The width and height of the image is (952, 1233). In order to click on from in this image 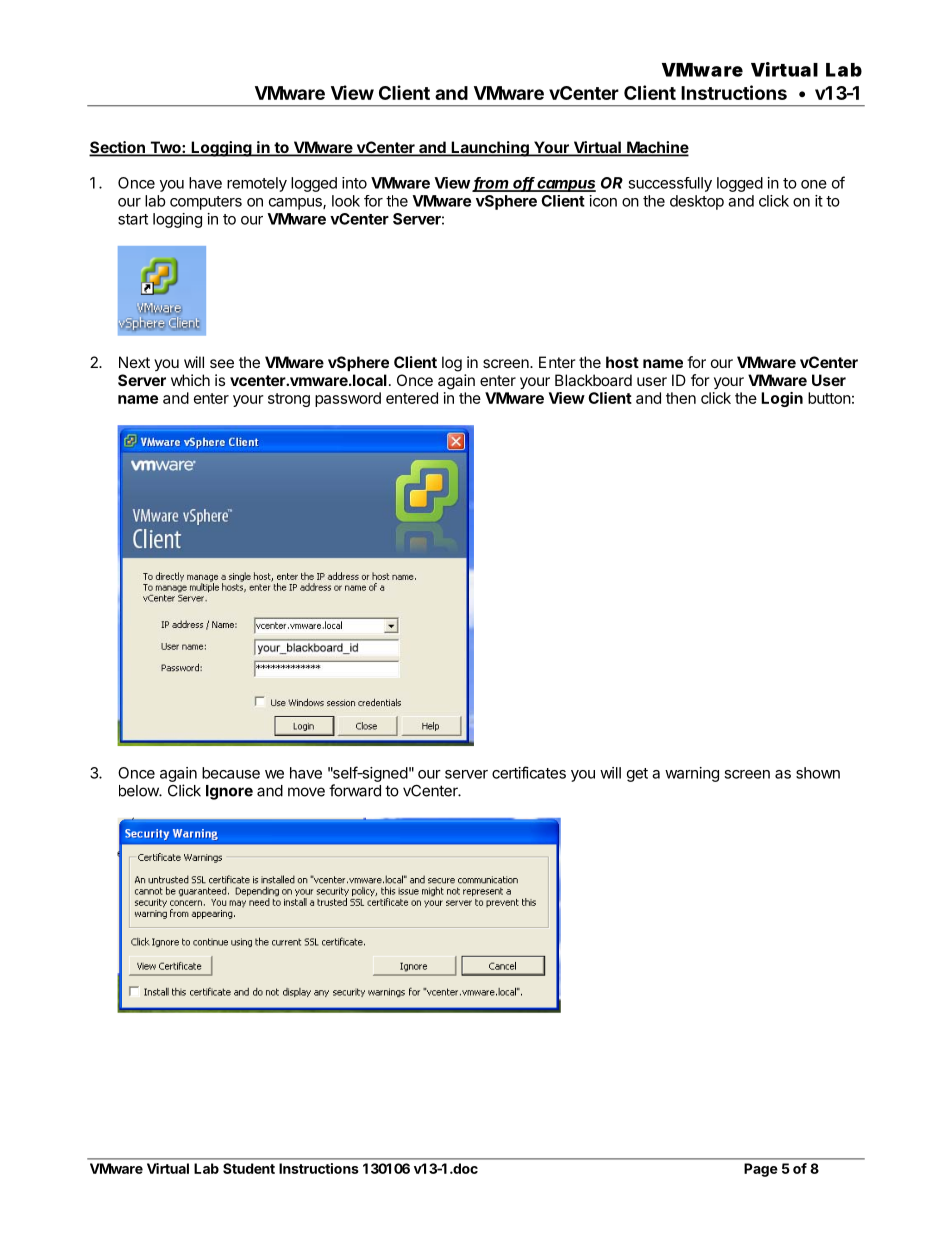, I will do `click(492, 184)`.
